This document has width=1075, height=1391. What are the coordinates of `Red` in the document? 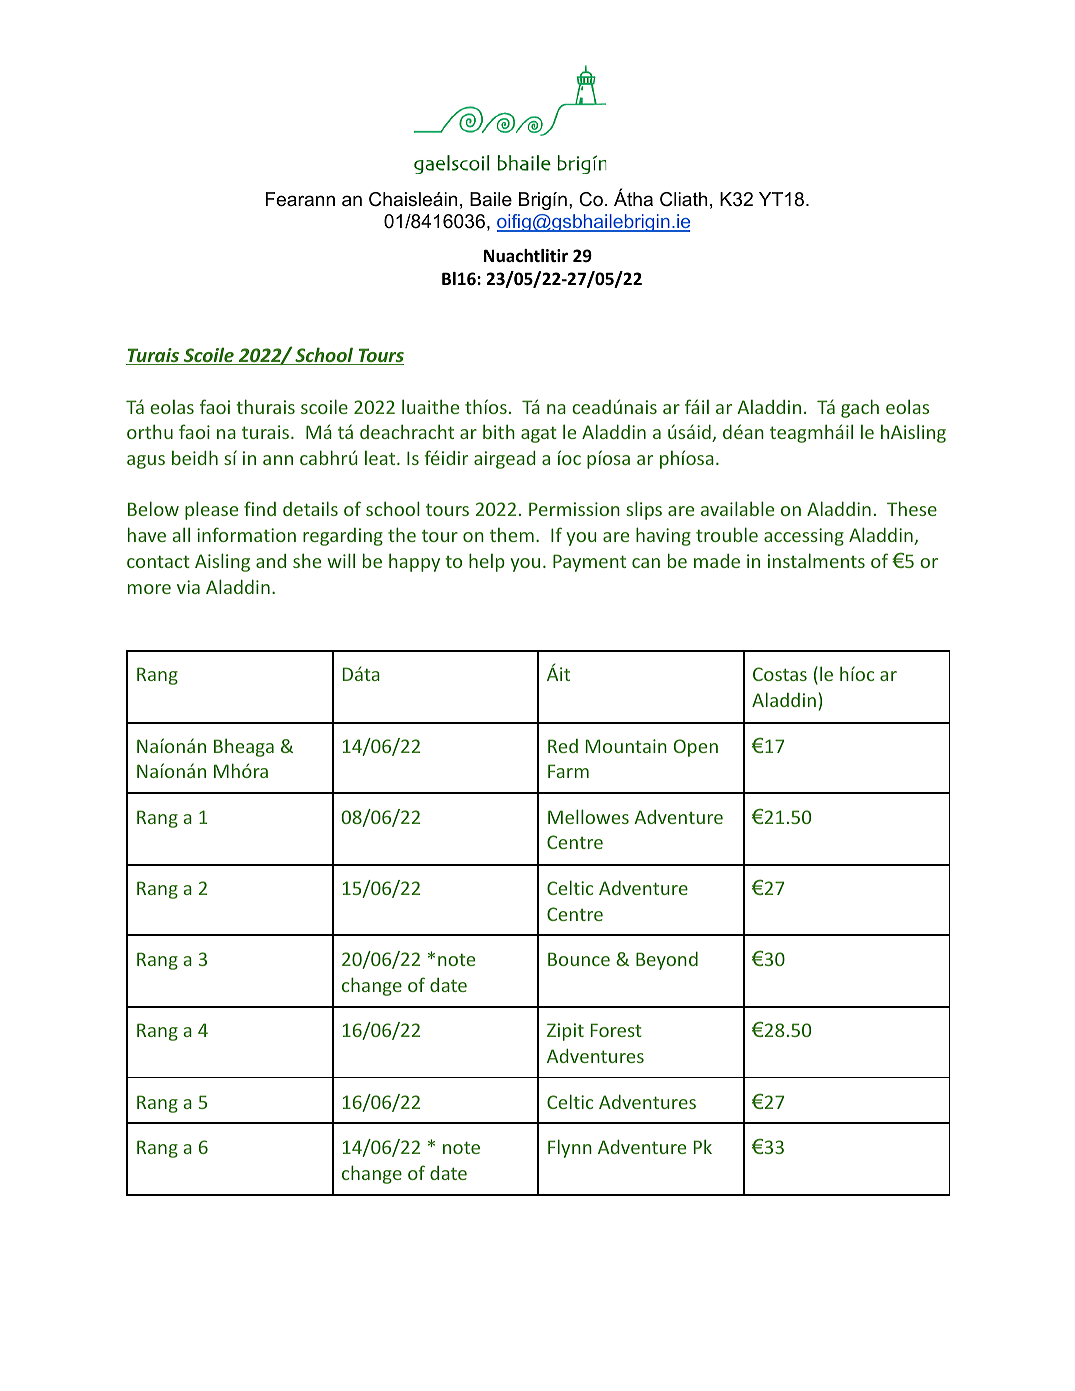 It's located at (563, 746).
